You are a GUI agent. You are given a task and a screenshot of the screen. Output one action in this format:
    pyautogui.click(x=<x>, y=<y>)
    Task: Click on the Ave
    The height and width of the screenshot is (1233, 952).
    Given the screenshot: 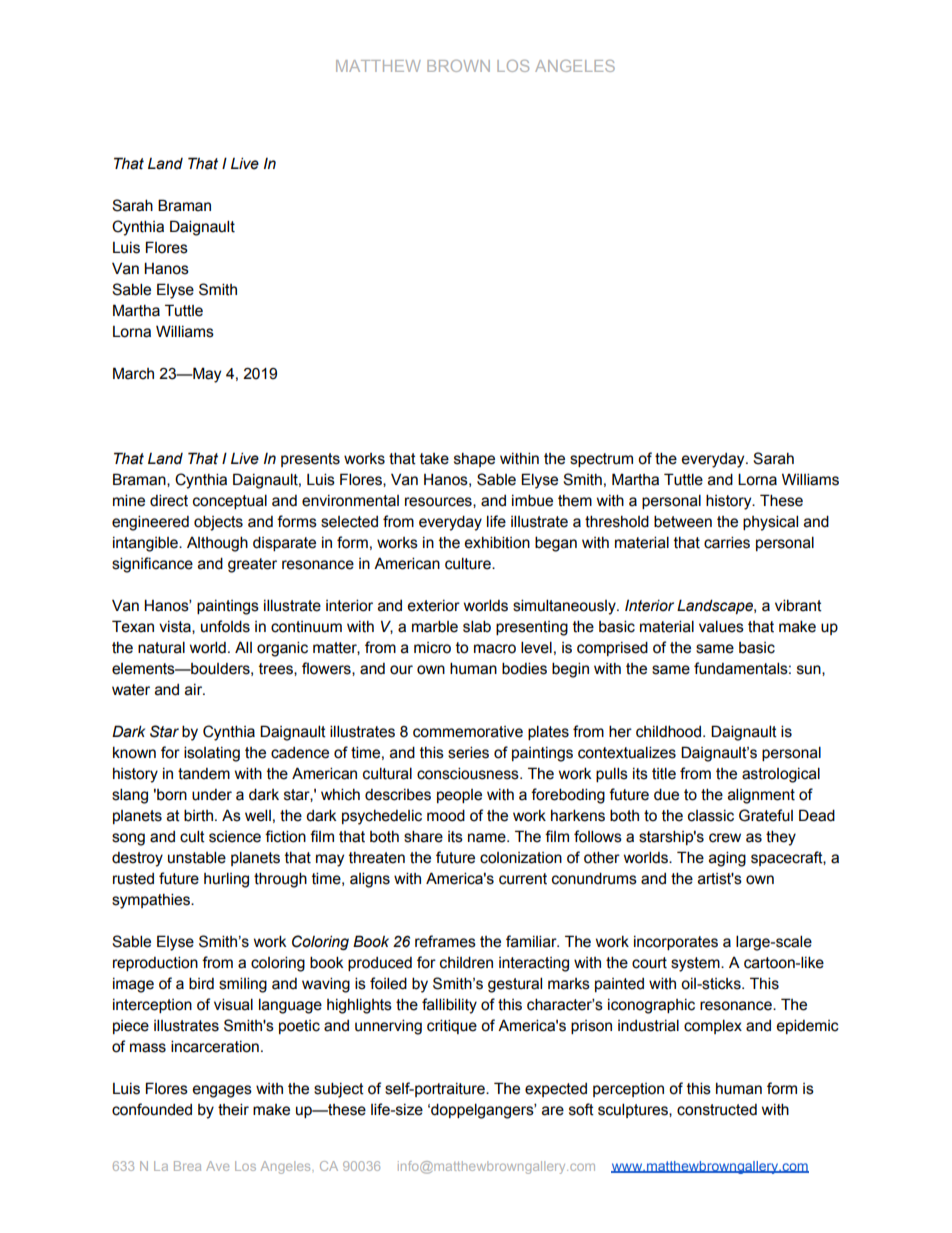 What is the action you would take?
    pyautogui.click(x=217, y=1166)
